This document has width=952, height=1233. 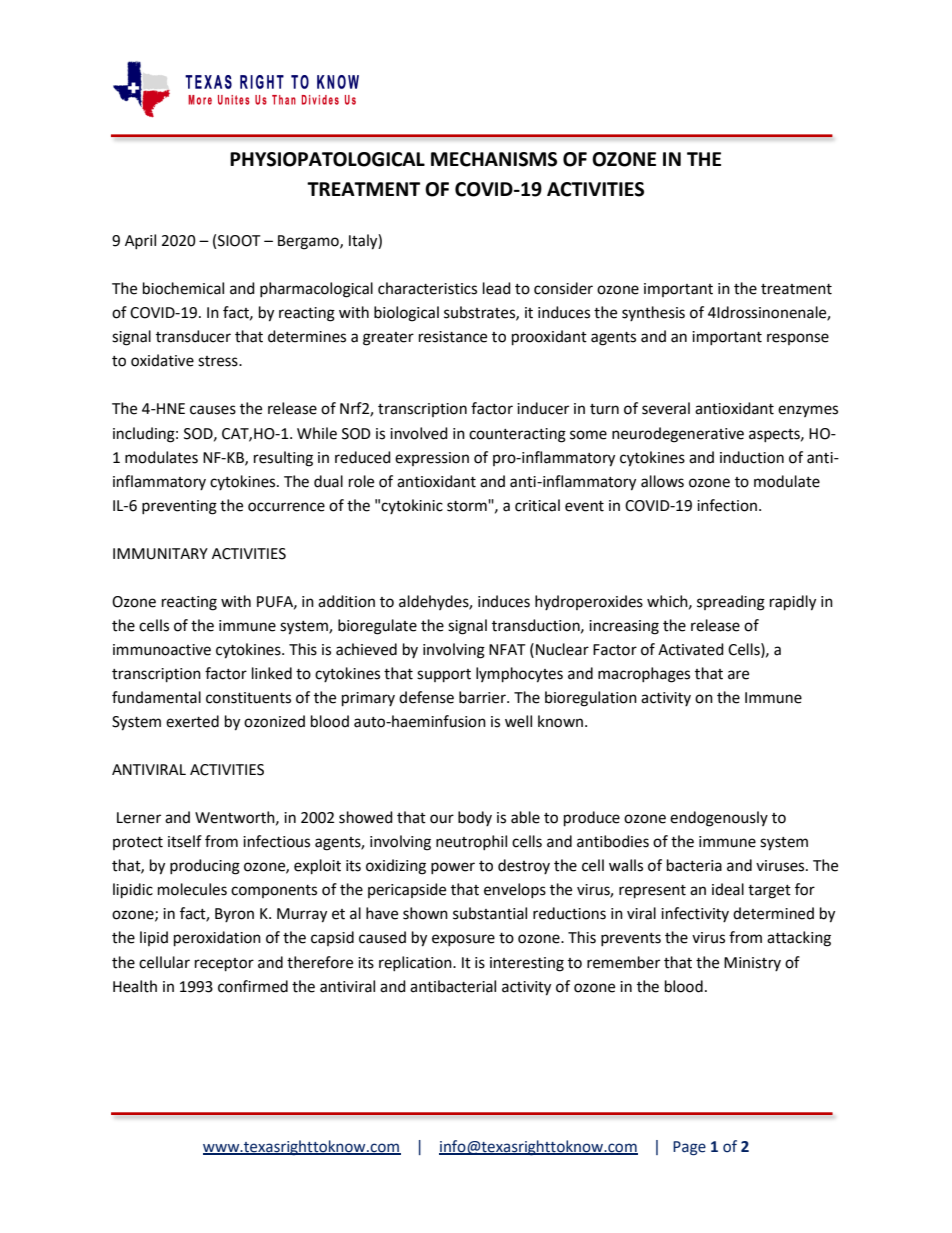 I want to click on confirmed, so click(x=253, y=986).
